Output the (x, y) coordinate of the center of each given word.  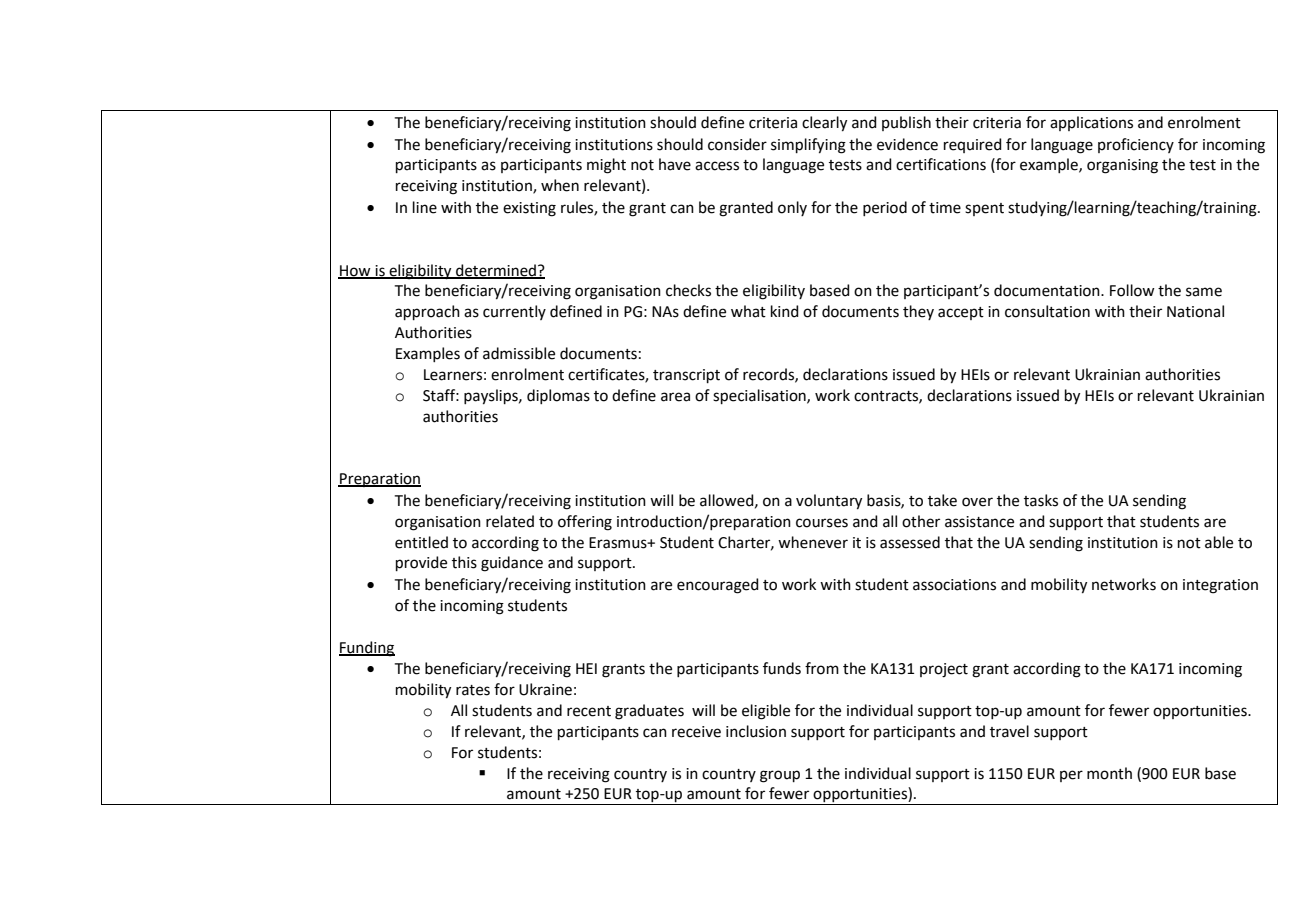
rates (473, 690)
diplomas (558, 396)
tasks (1041, 500)
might (606, 166)
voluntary (829, 502)
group (780, 776)
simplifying (808, 146)
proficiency (1136, 145)
